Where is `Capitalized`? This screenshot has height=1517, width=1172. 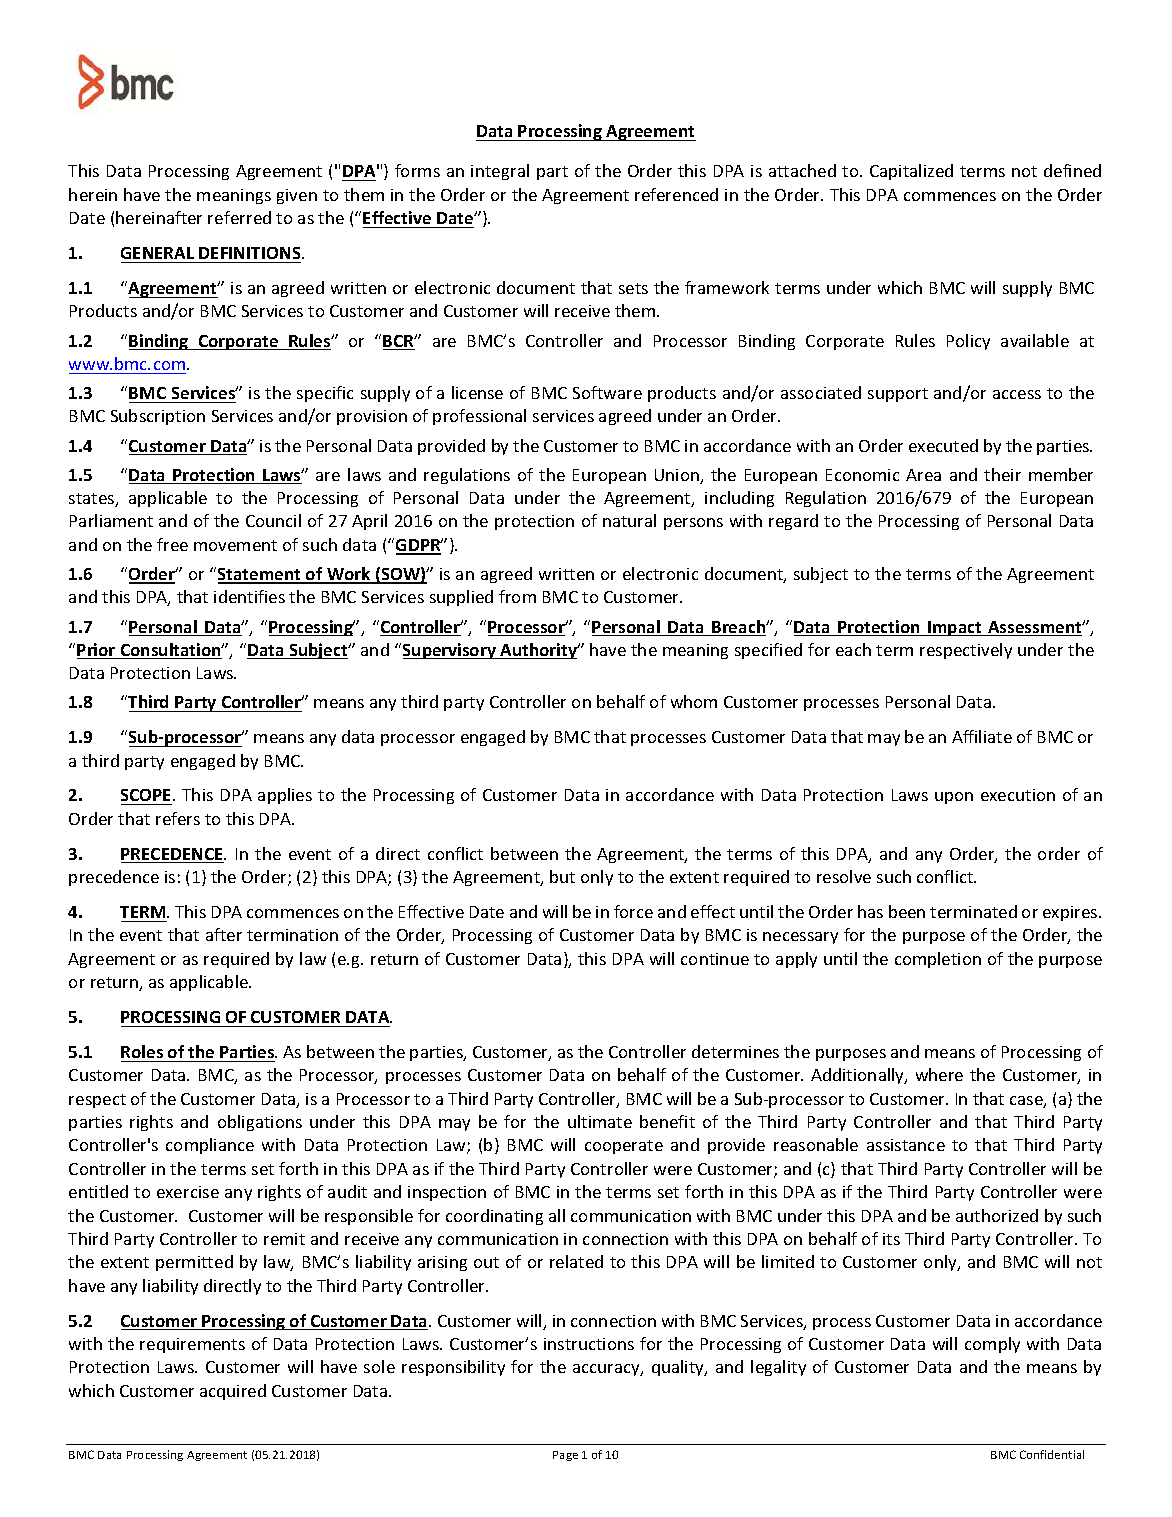 Capitalized is located at coordinates (911, 172).
